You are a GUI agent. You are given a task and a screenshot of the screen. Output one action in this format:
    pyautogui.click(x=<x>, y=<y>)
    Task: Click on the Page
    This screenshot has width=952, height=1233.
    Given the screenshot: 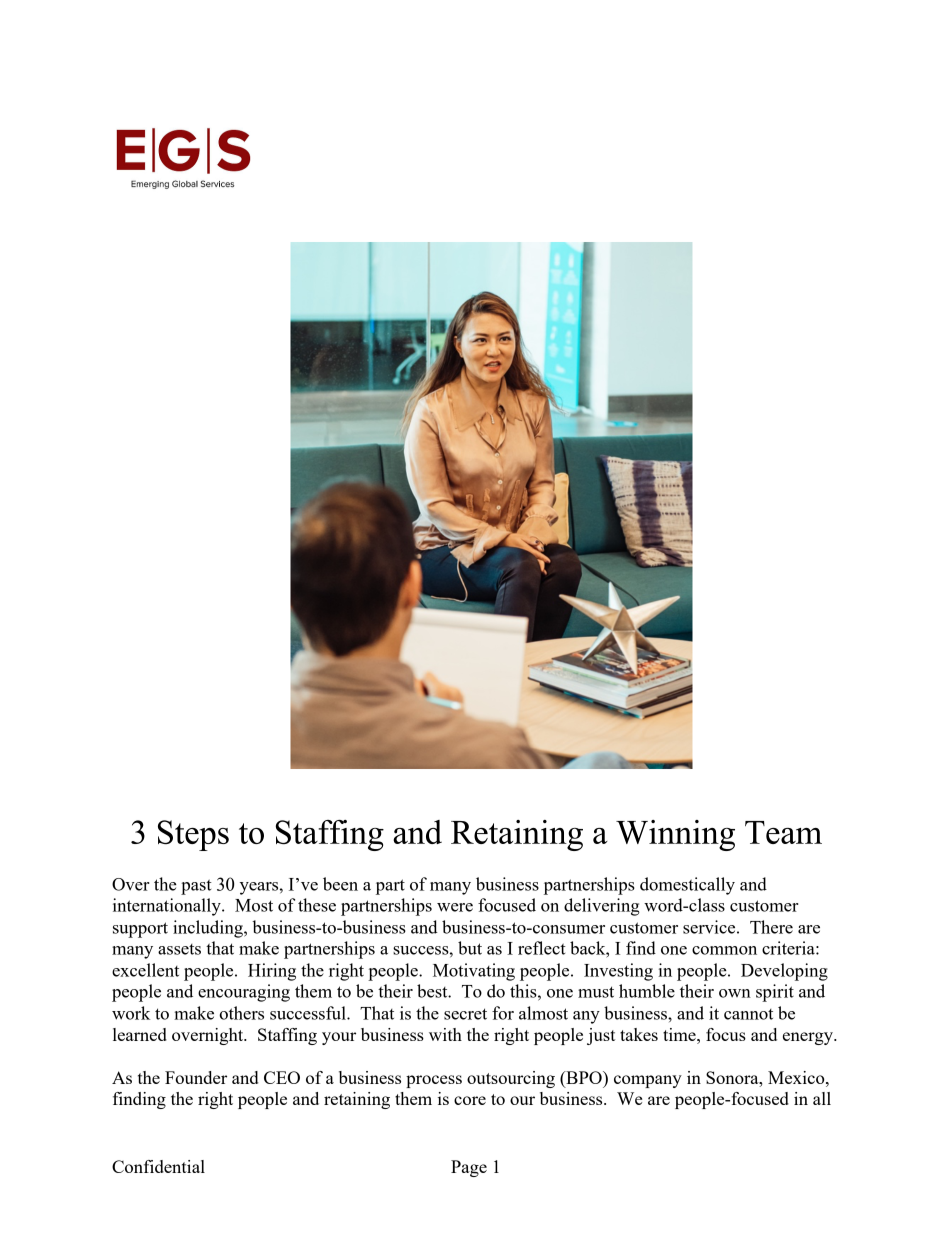 What is the action you would take?
    pyautogui.click(x=469, y=1168)
